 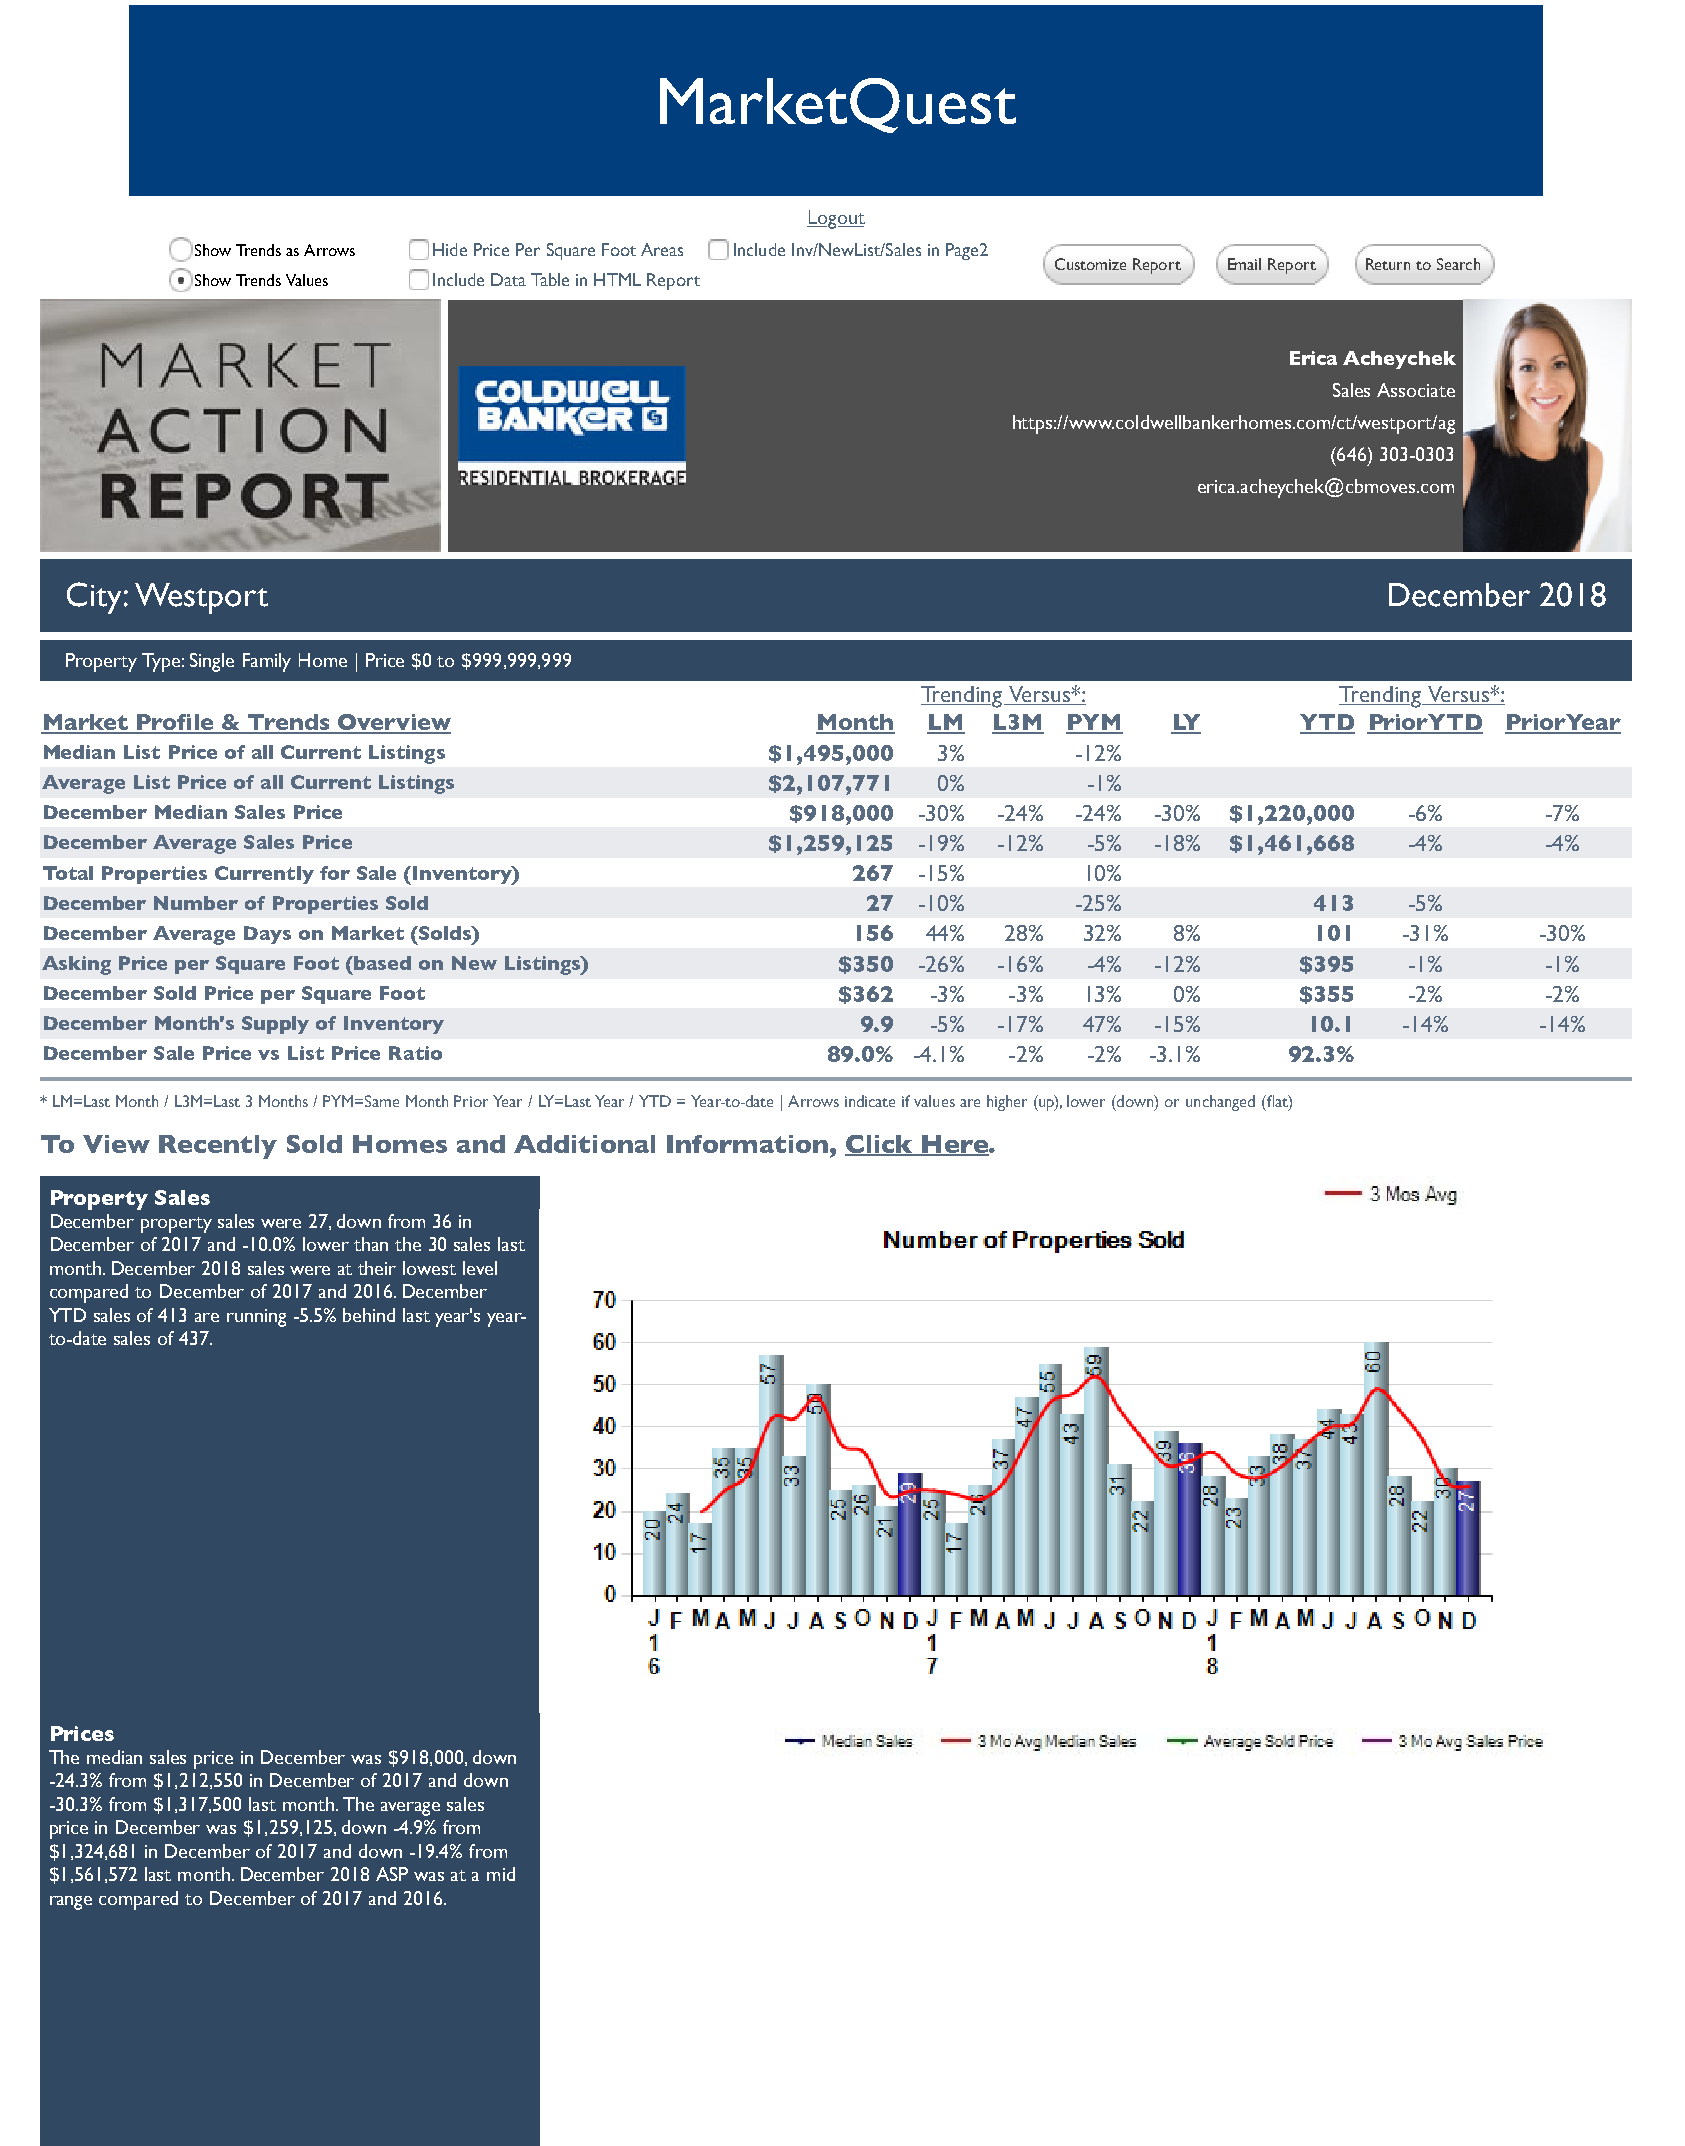 What do you see at coordinates (450, 249) in the document?
I see `Hide` at bounding box center [450, 249].
